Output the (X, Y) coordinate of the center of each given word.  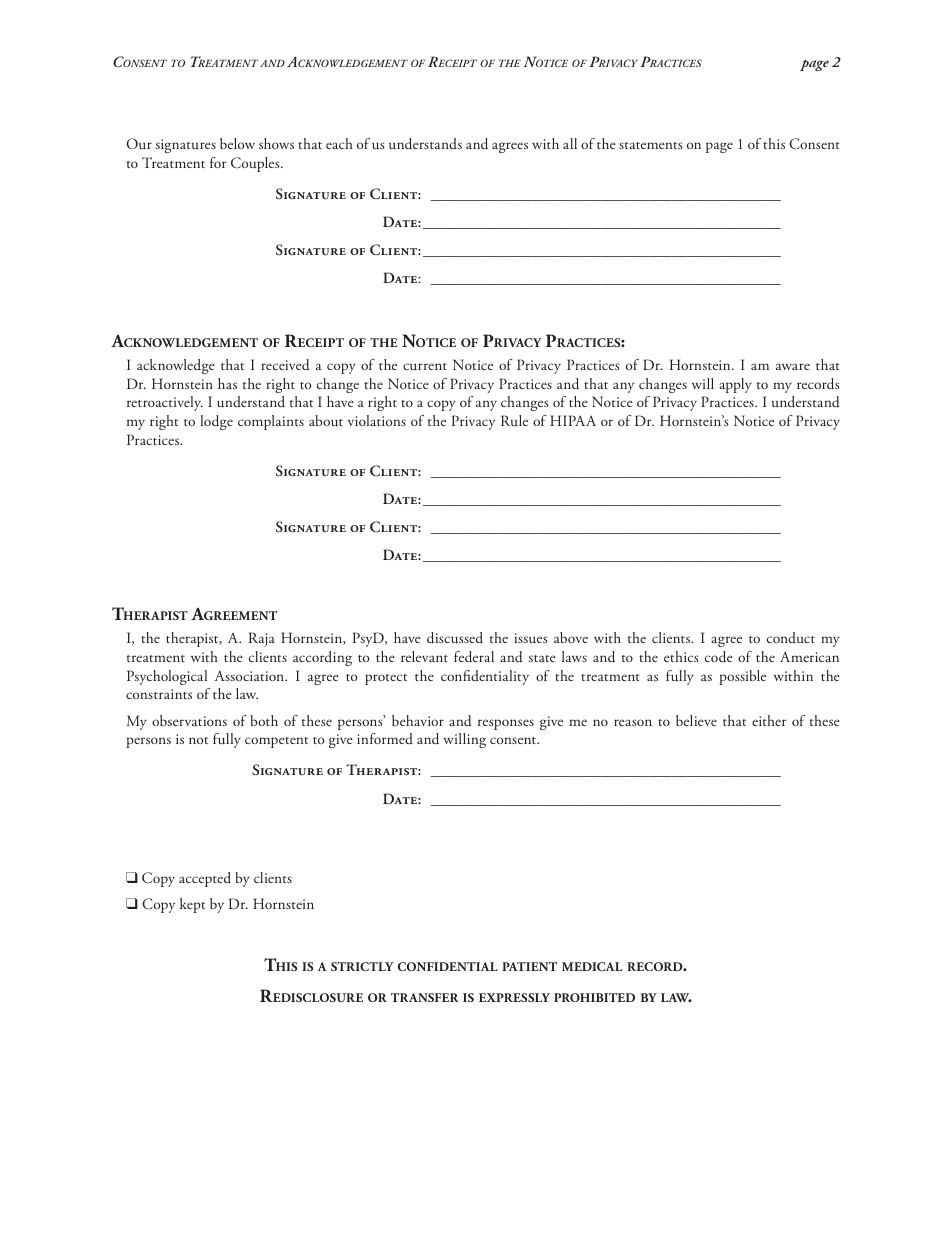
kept (192, 905)
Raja (262, 639)
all (570, 143)
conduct (791, 637)
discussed (455, 638)
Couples (256, 164)
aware (793, 366)
